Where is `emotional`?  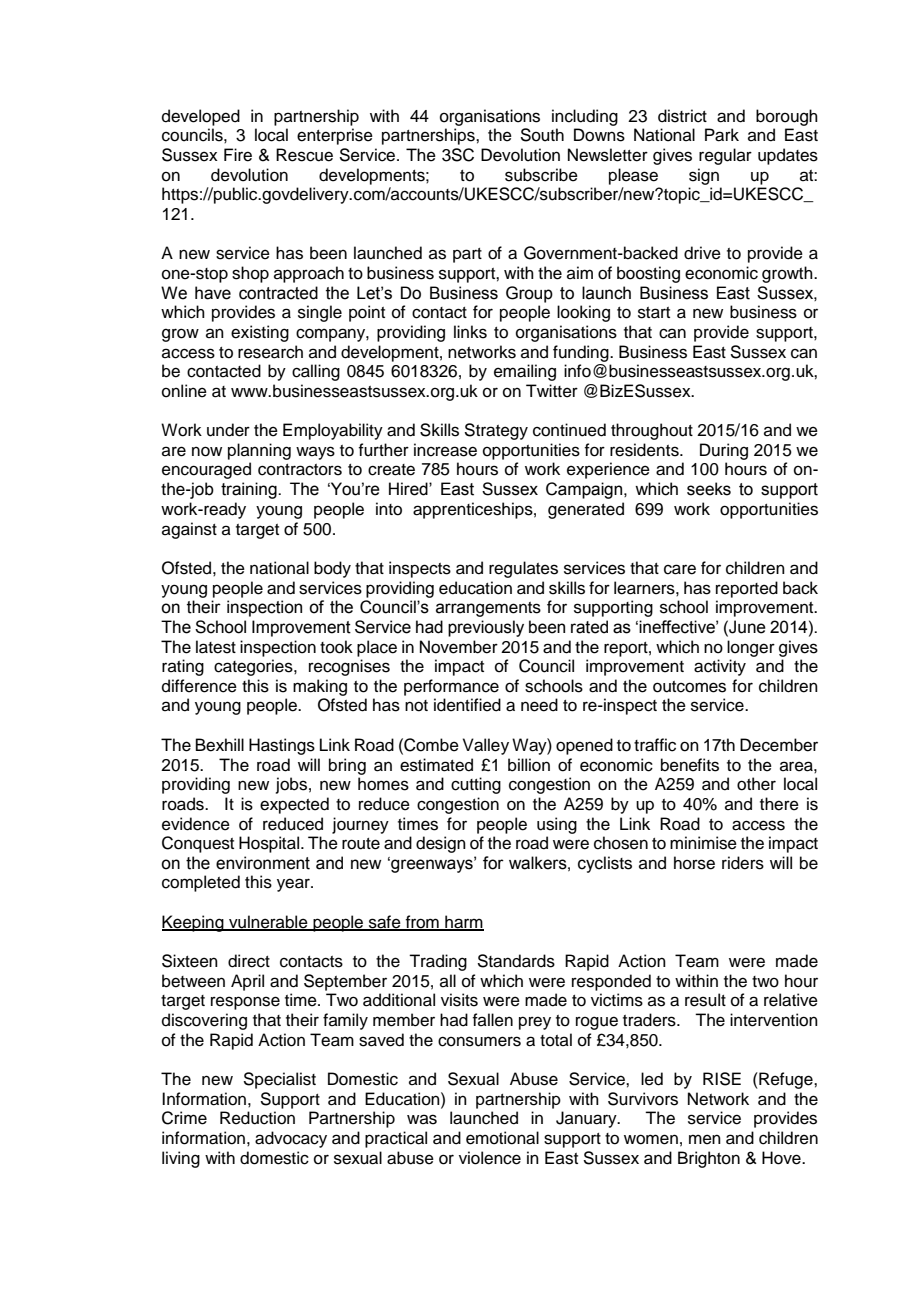
emotional is located at coordinates (502, 1138).
